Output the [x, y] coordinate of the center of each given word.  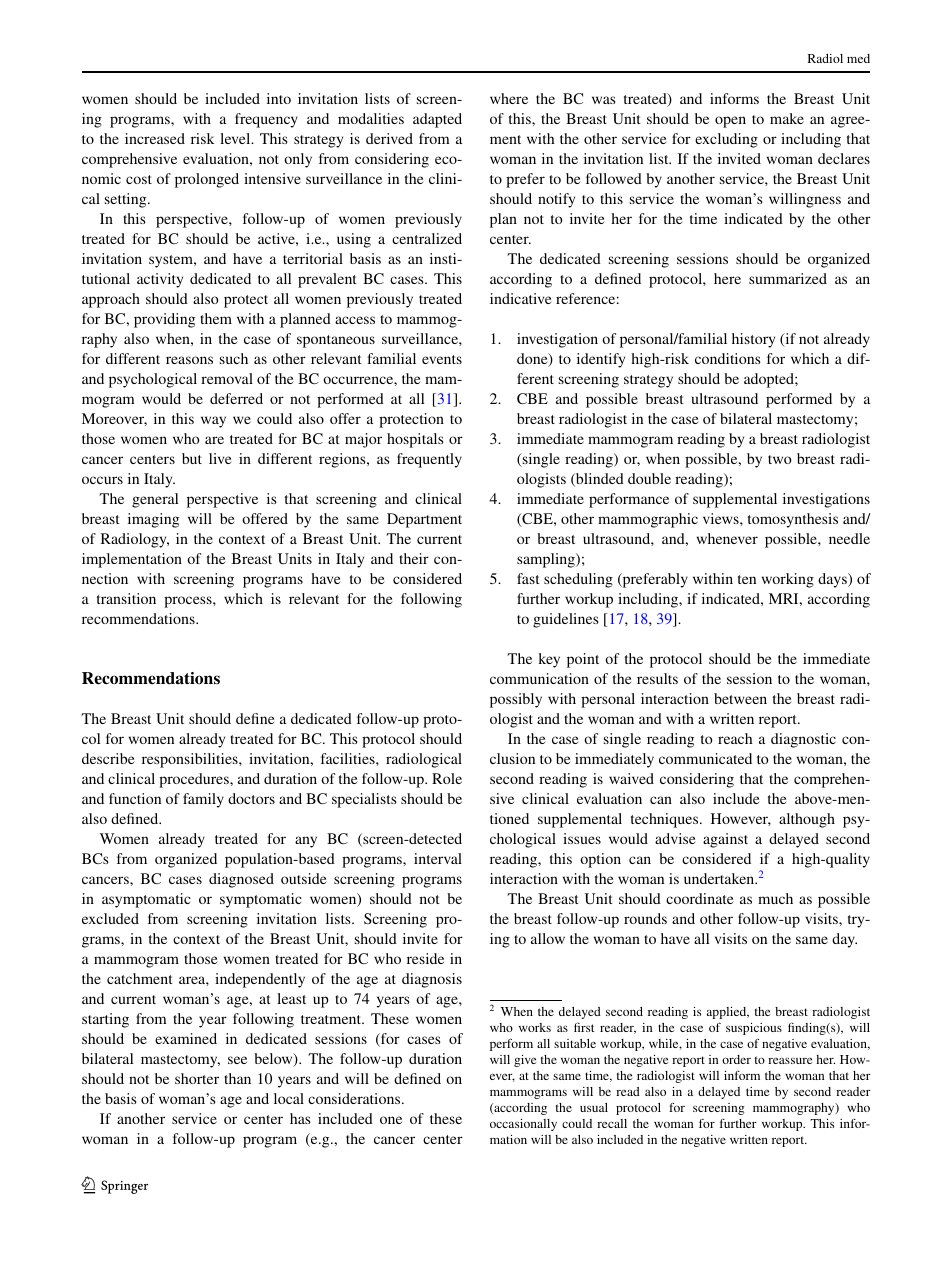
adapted [437, 120]
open [730, 122]
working [788, 580]
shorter [197, 1078]
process [189, 602]
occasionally [523, 1125]
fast [528, 578]
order [736, 1059]
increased [155, 138]
